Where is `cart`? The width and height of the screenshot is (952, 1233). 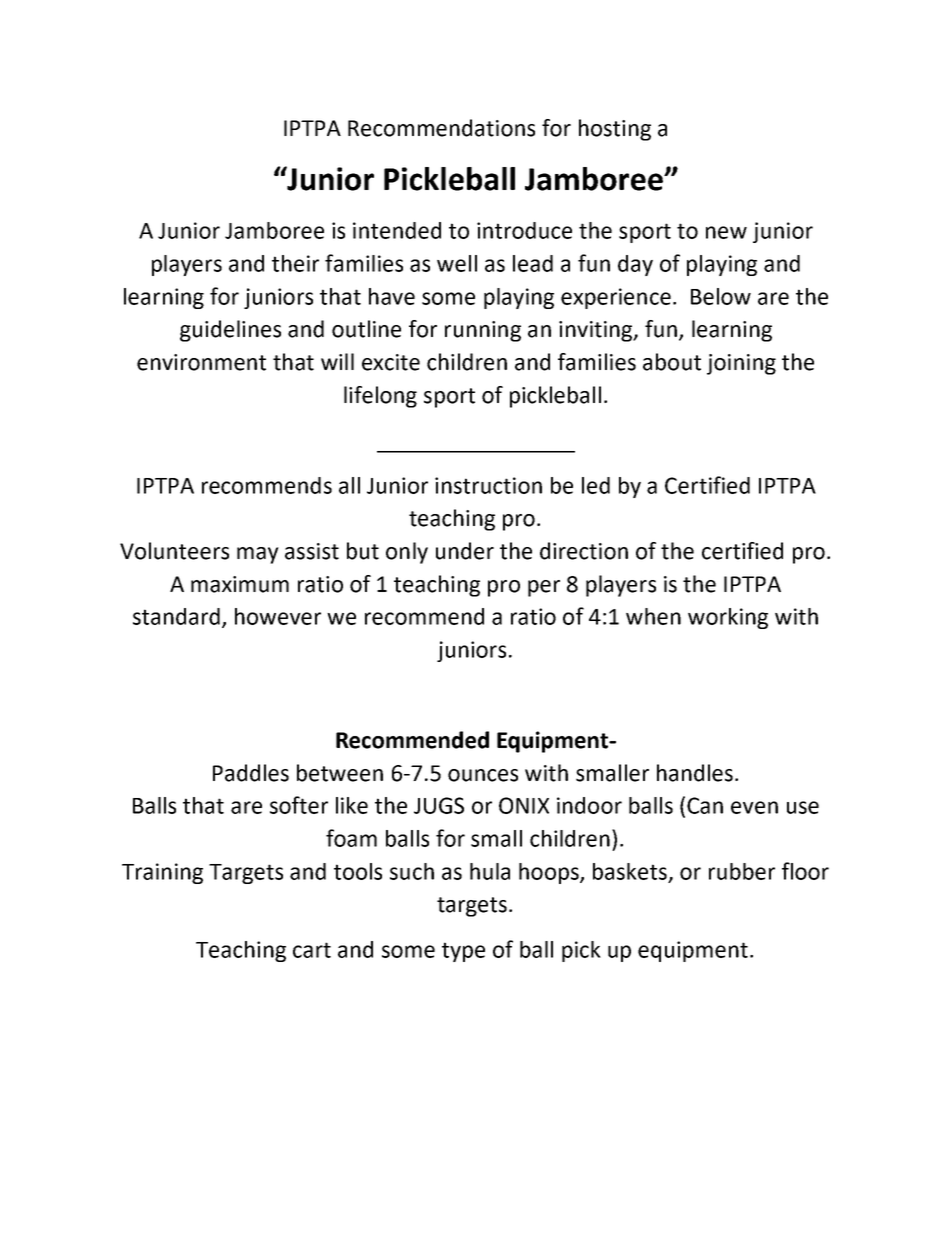 cart is located at coordinates (312, 950).
